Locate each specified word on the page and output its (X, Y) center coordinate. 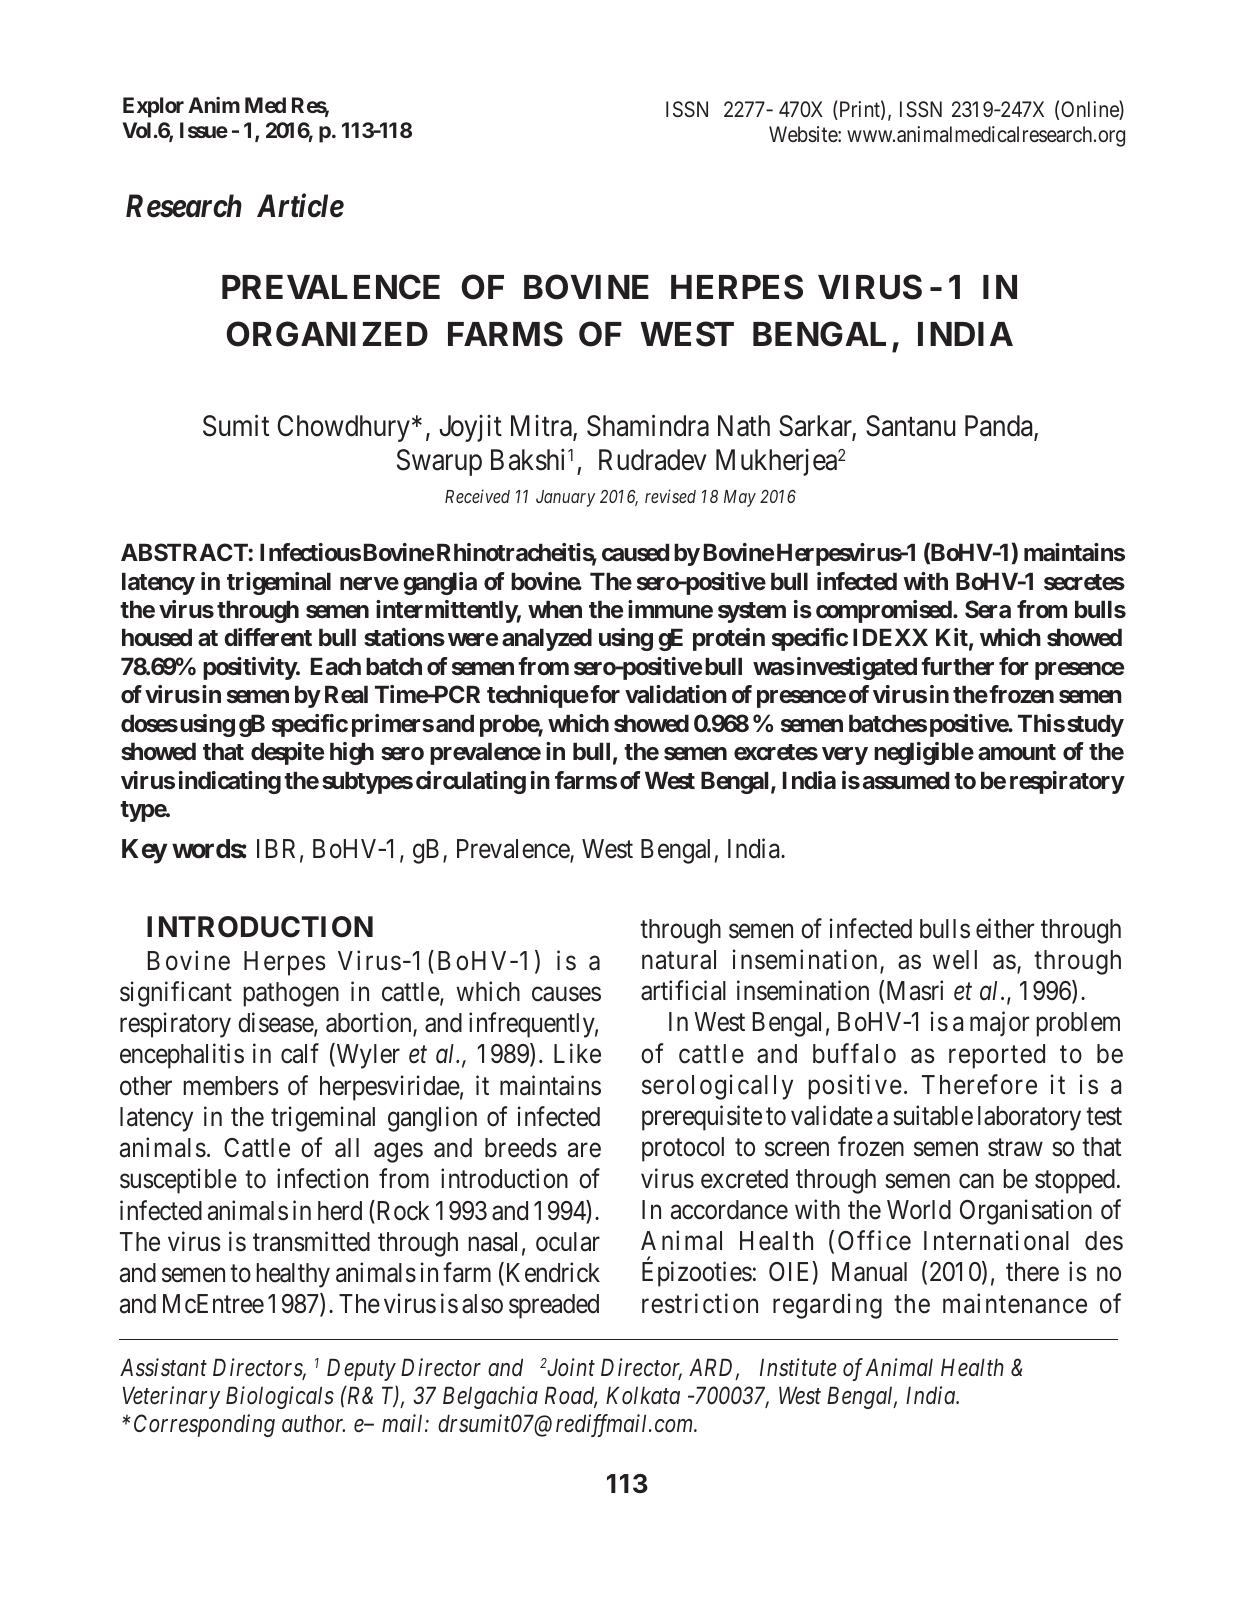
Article (300, 205)
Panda (1000, 427)
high (352, 753)
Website (804, 134)
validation (676, 694)
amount (1017, 752)
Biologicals (280, 1397)
